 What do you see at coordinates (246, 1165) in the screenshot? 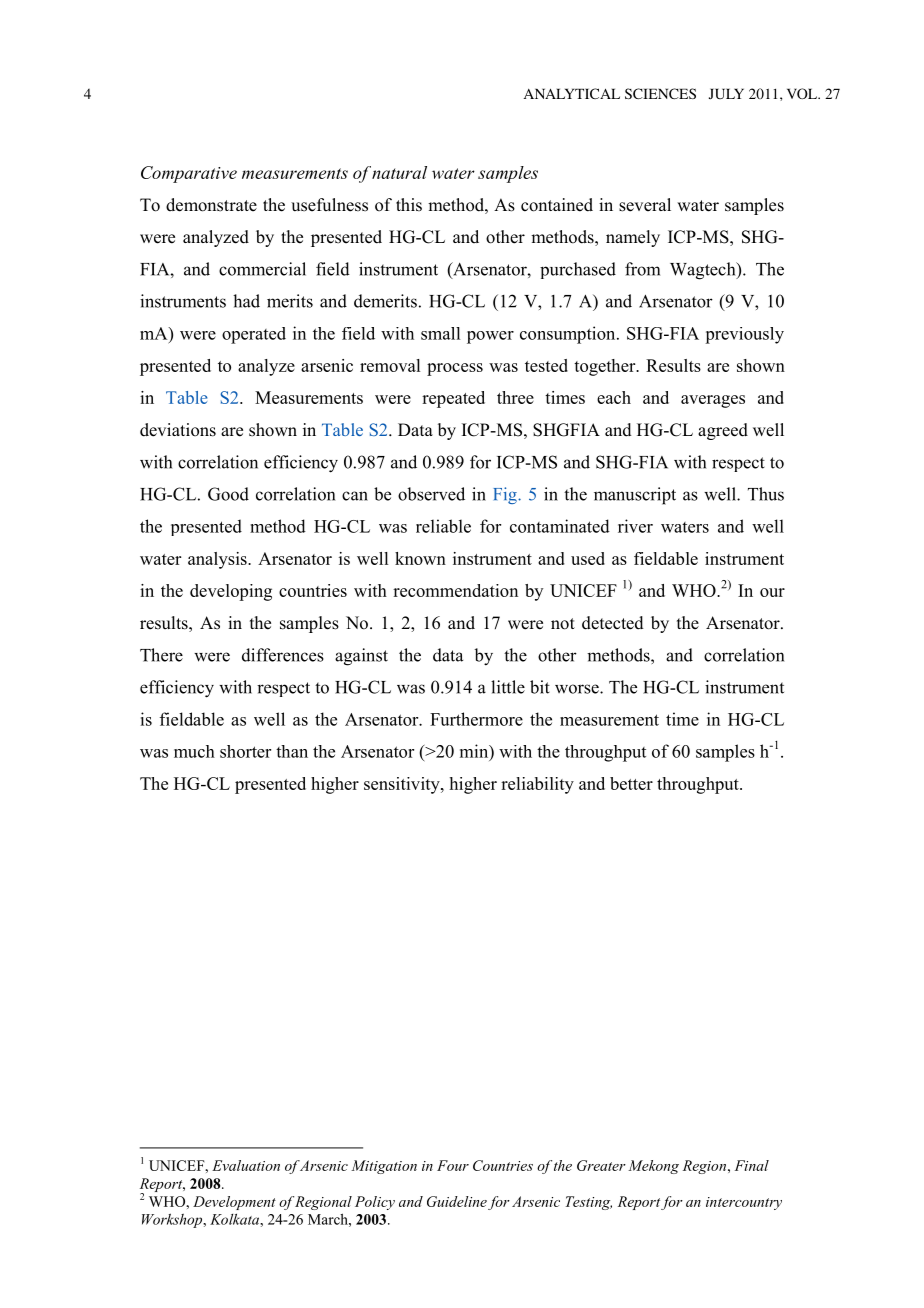
I see `Evaluation` at bounding box center [246, 1165].
